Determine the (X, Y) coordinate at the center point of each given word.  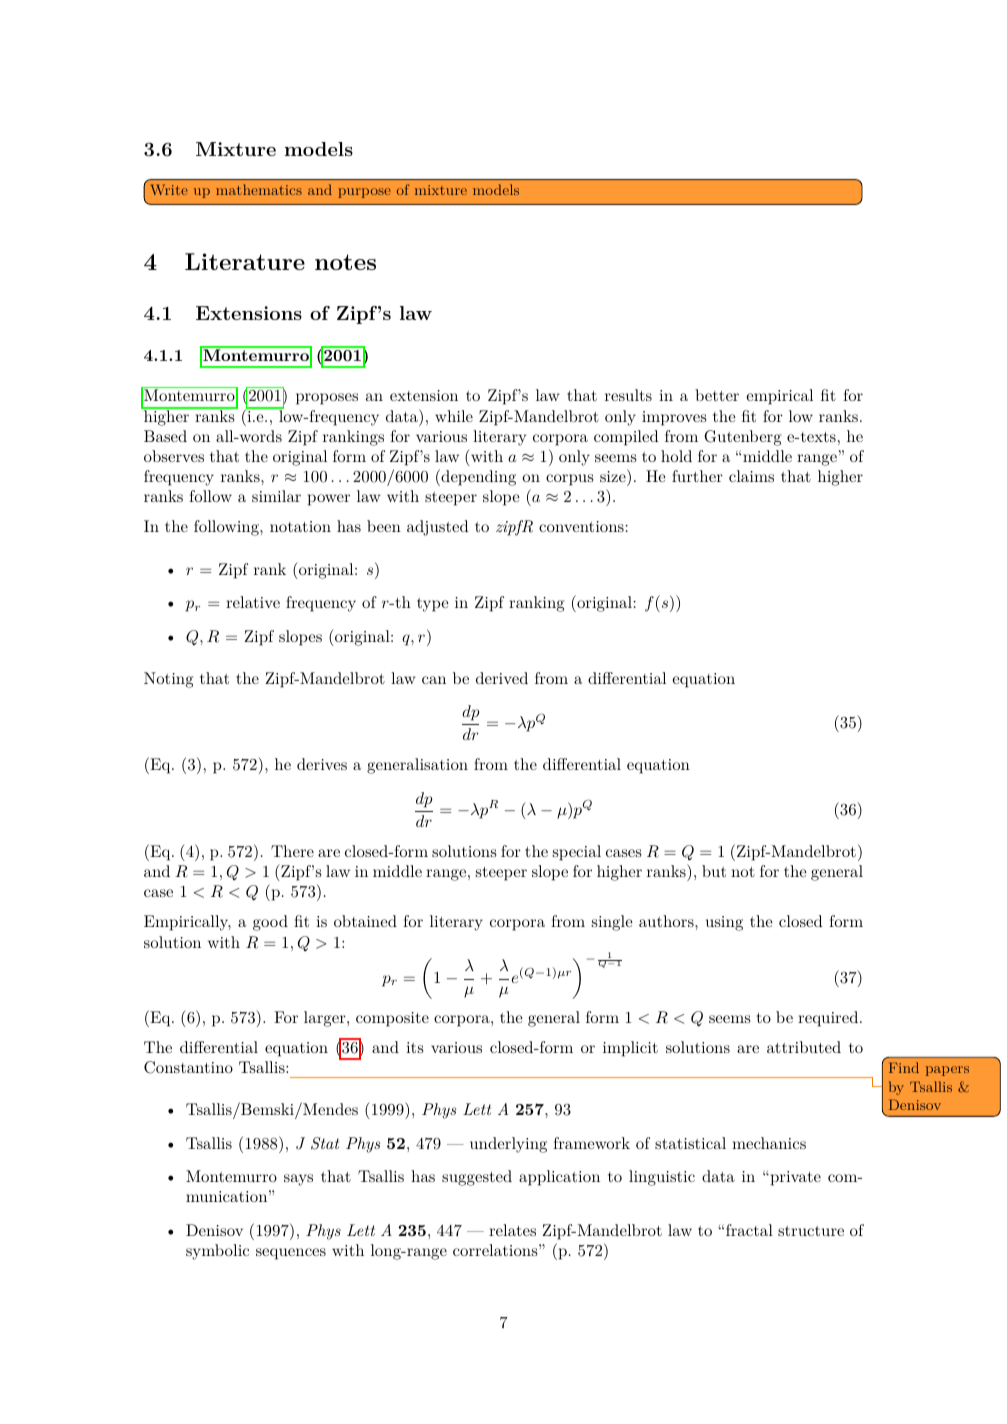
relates (512, 1230)
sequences (291, 1254)
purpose (364, 193)
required (828, 1019)
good (270, 923)
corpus (570, 480)
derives (322, 764)
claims (751, 476)
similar (276, 496)
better (717, 395)
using (724, 923)
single (612, 923)
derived (502, 678)
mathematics (259, 189)
